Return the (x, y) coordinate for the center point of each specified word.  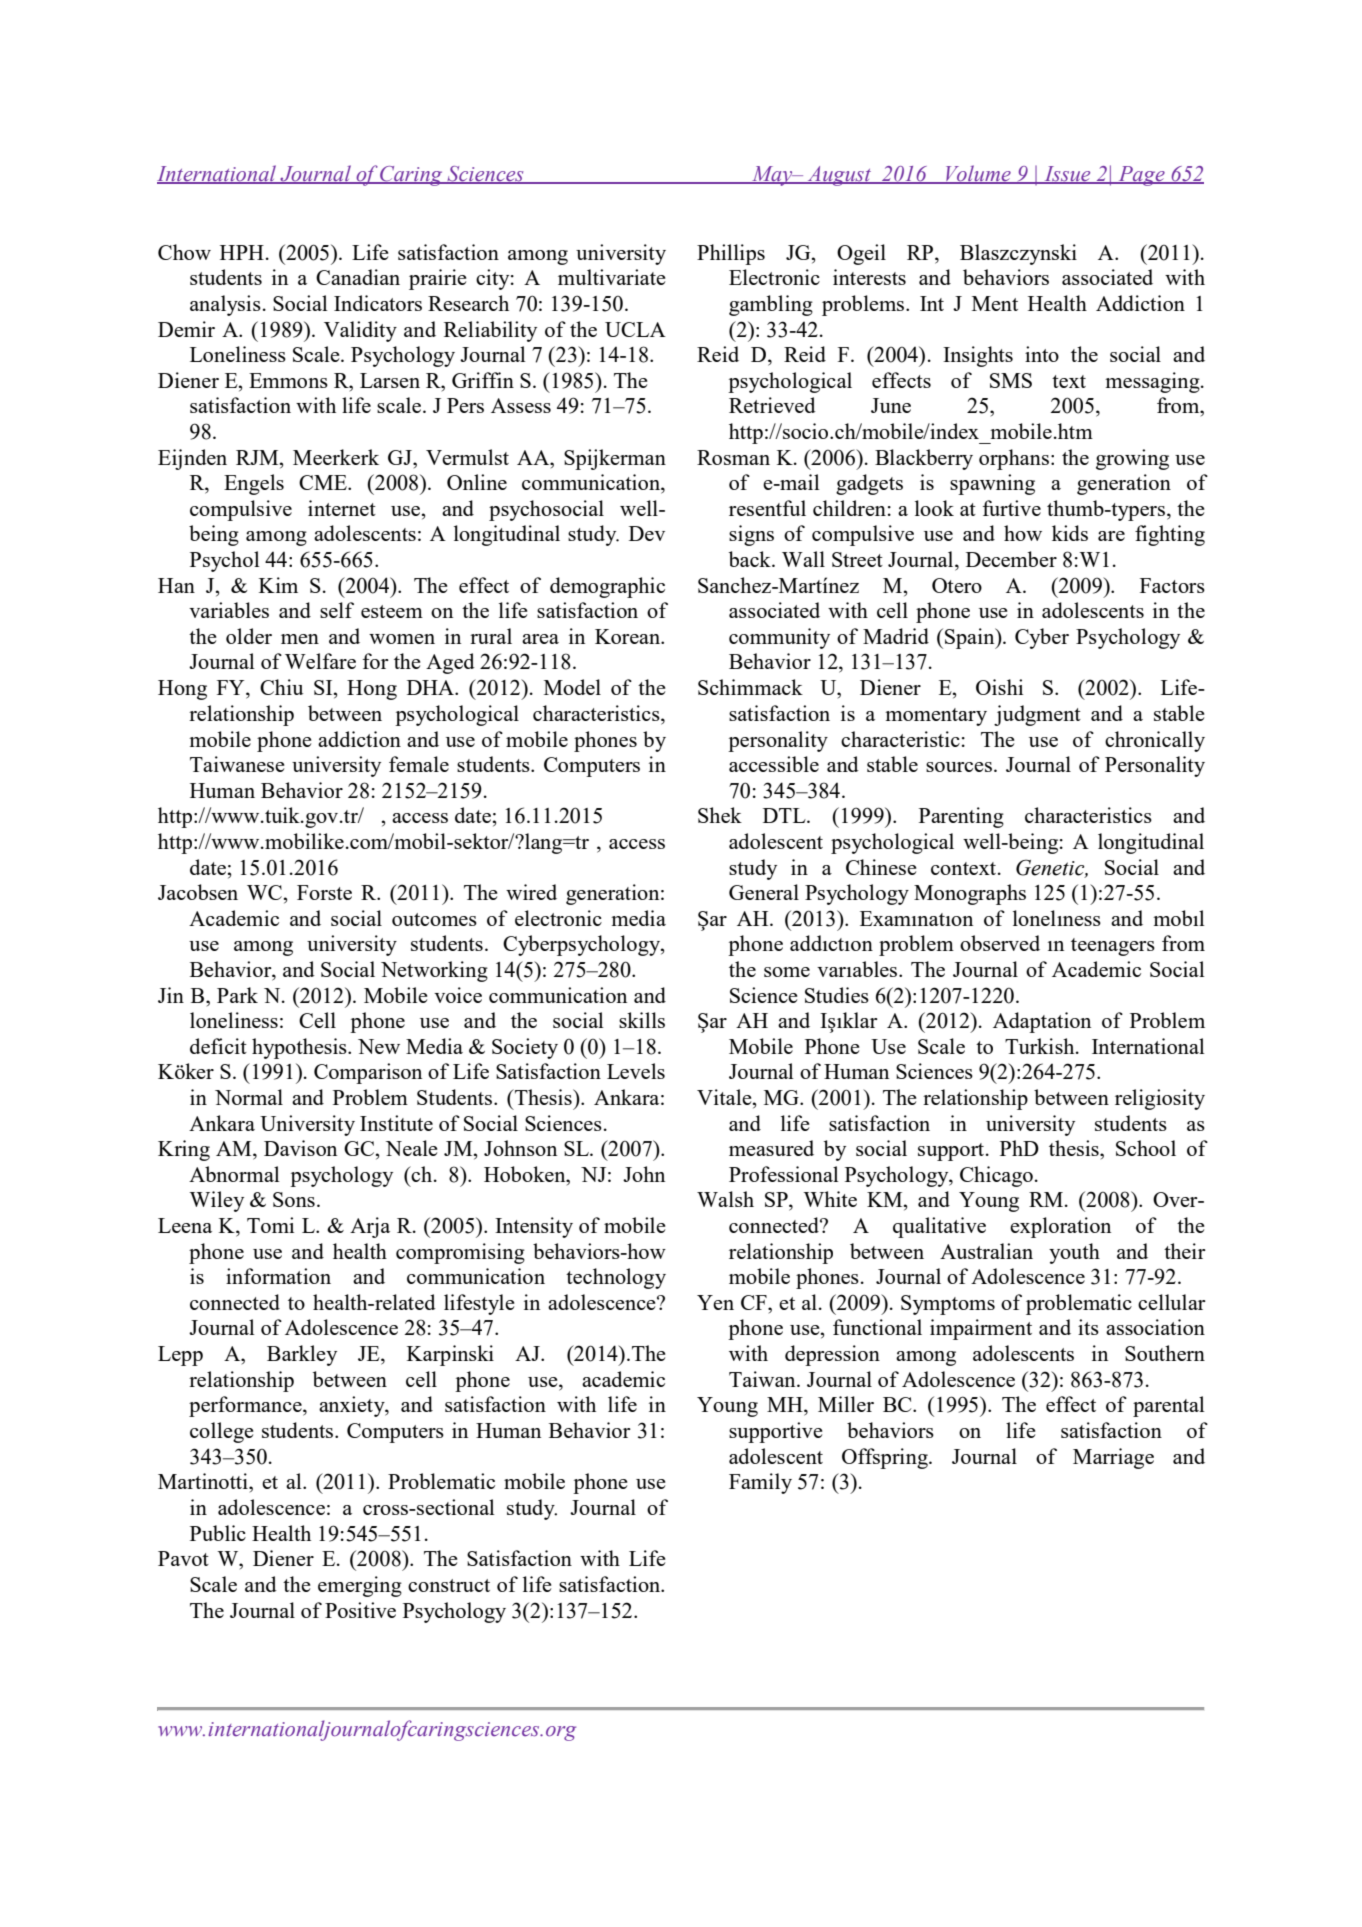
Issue (1067, 174)
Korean (629, 636)
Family (760, 1483)
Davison (300, 1148)
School (1146, 1148)
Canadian (358, 277)
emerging (360, 1586)
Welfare (320, 661)
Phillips (731, 254)
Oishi (999, 687)
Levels (636, 1071)
